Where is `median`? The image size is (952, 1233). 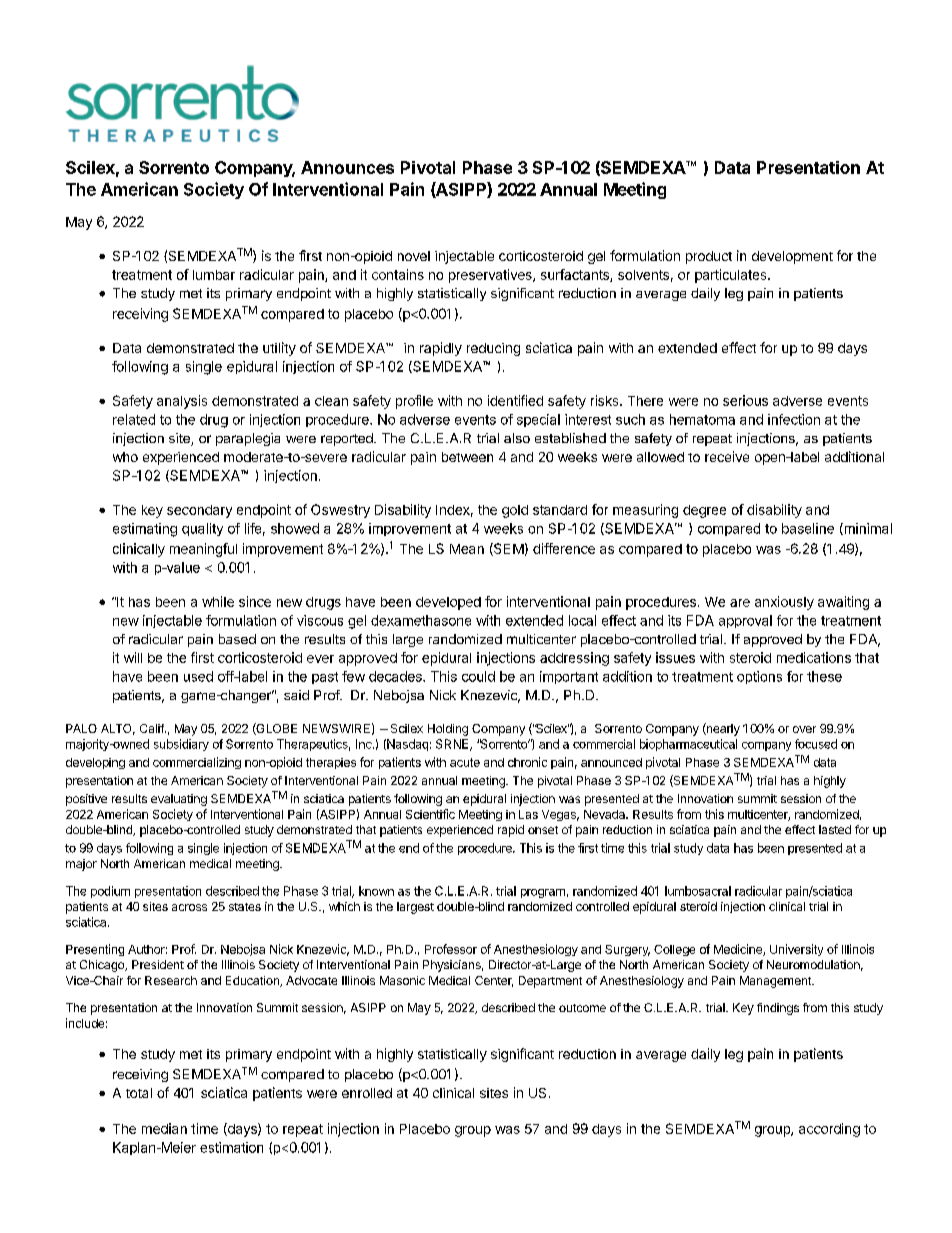
median is located at coordinates (164, 1128).
